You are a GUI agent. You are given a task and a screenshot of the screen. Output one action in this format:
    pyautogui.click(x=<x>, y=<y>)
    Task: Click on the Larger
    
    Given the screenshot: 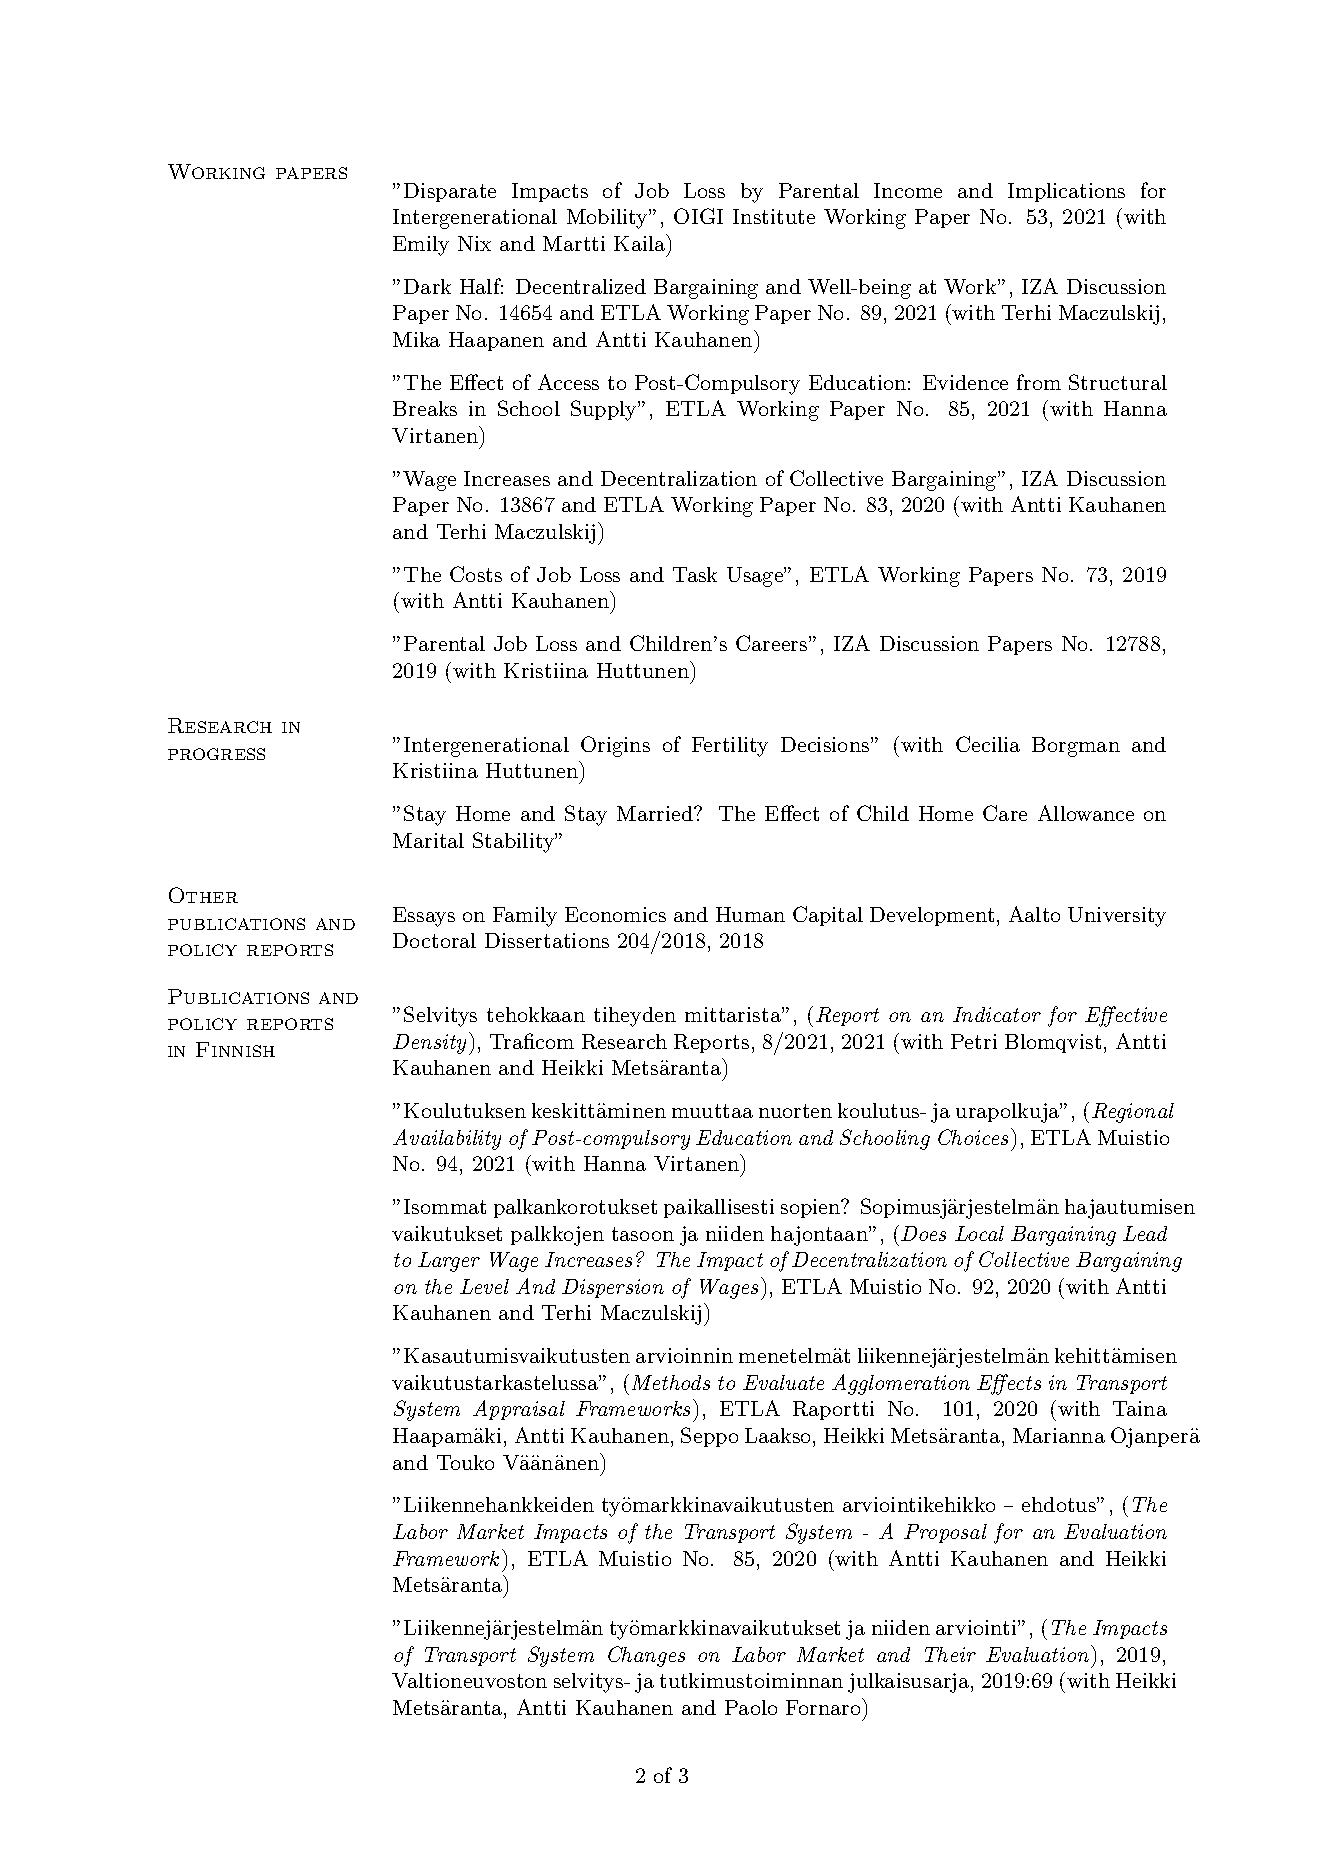 What is the action you would take?
    pyautogui.click(x=449, y=1262)
